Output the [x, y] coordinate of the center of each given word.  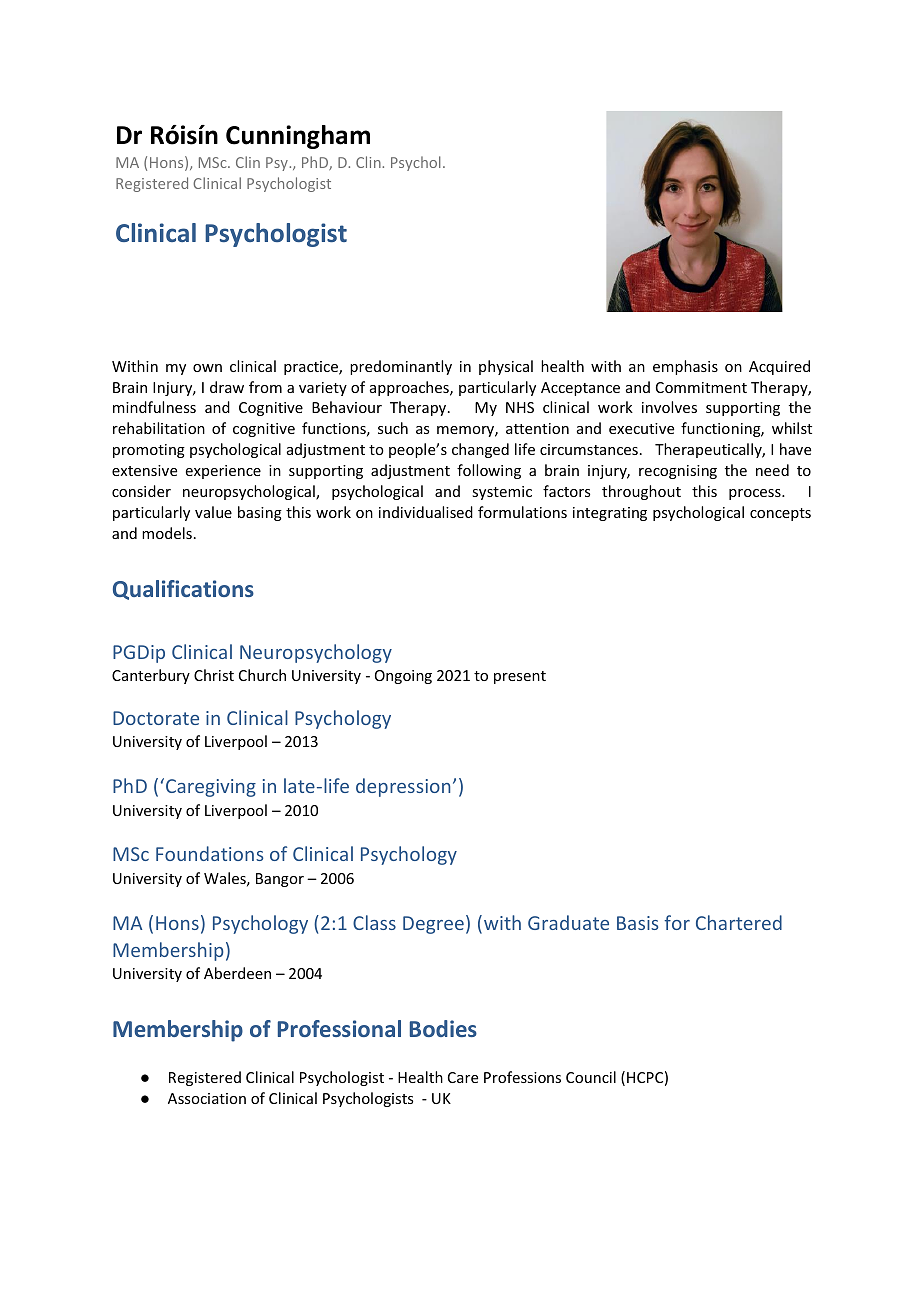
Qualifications [183, 590]
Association [207, 1098]
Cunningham [298, 137]
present [520, 677]
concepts [780, 514]
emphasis [685, 367]
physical [506, 367]
